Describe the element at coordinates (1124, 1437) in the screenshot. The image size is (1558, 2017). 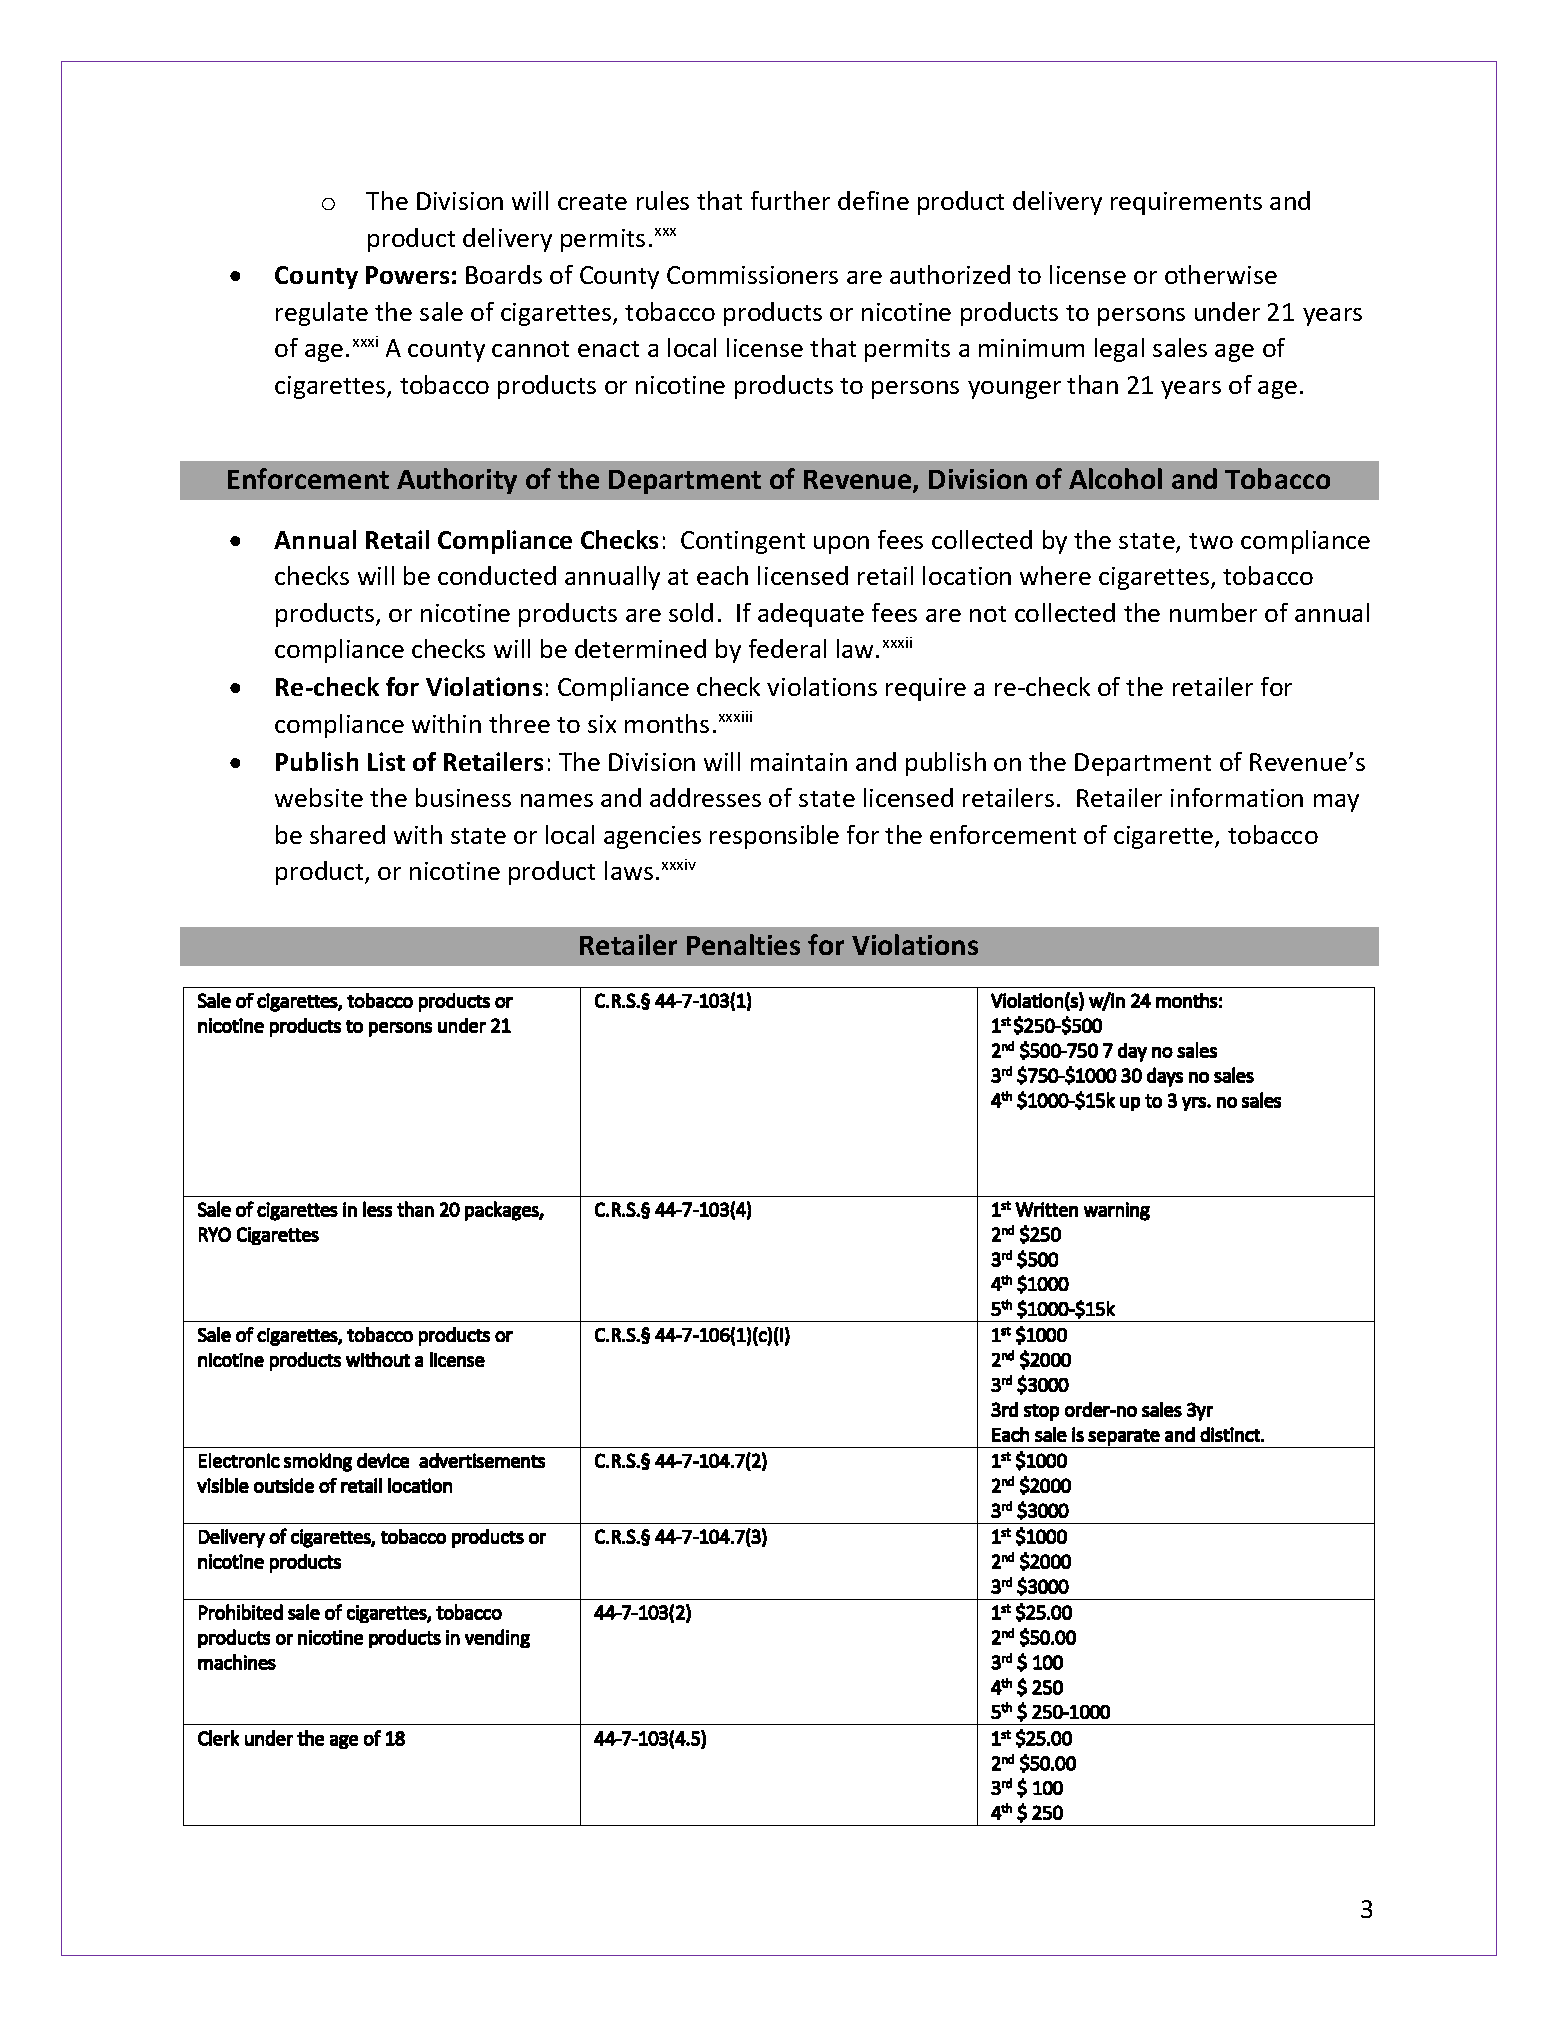
I see `separate` at that location.
